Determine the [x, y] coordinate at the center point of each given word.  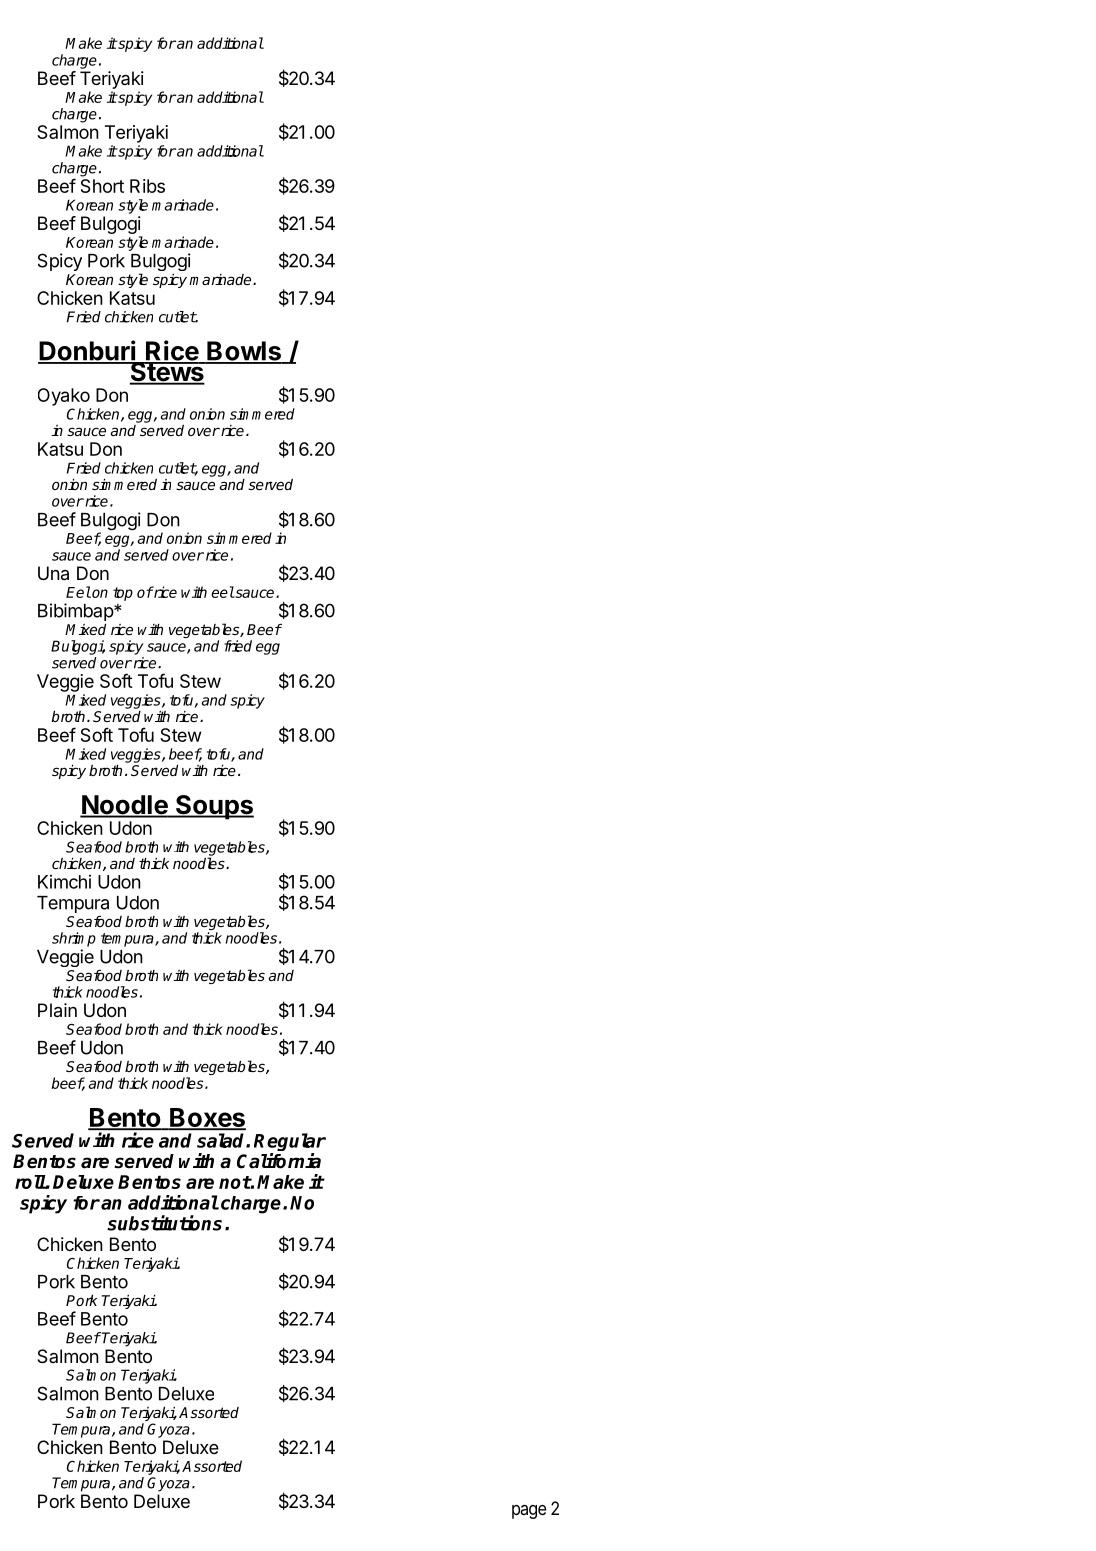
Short [102, 186]
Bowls [244, 352]
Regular [290, 1143]
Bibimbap [76, 612]
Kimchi [64, 882]
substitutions [164, 1223]
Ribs [147, 186]
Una [53, 573]
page [529, 1512]
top [123, 594]
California [279, 1161]
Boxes [207, 1118]
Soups [214, 807]
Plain [57, 1010]
